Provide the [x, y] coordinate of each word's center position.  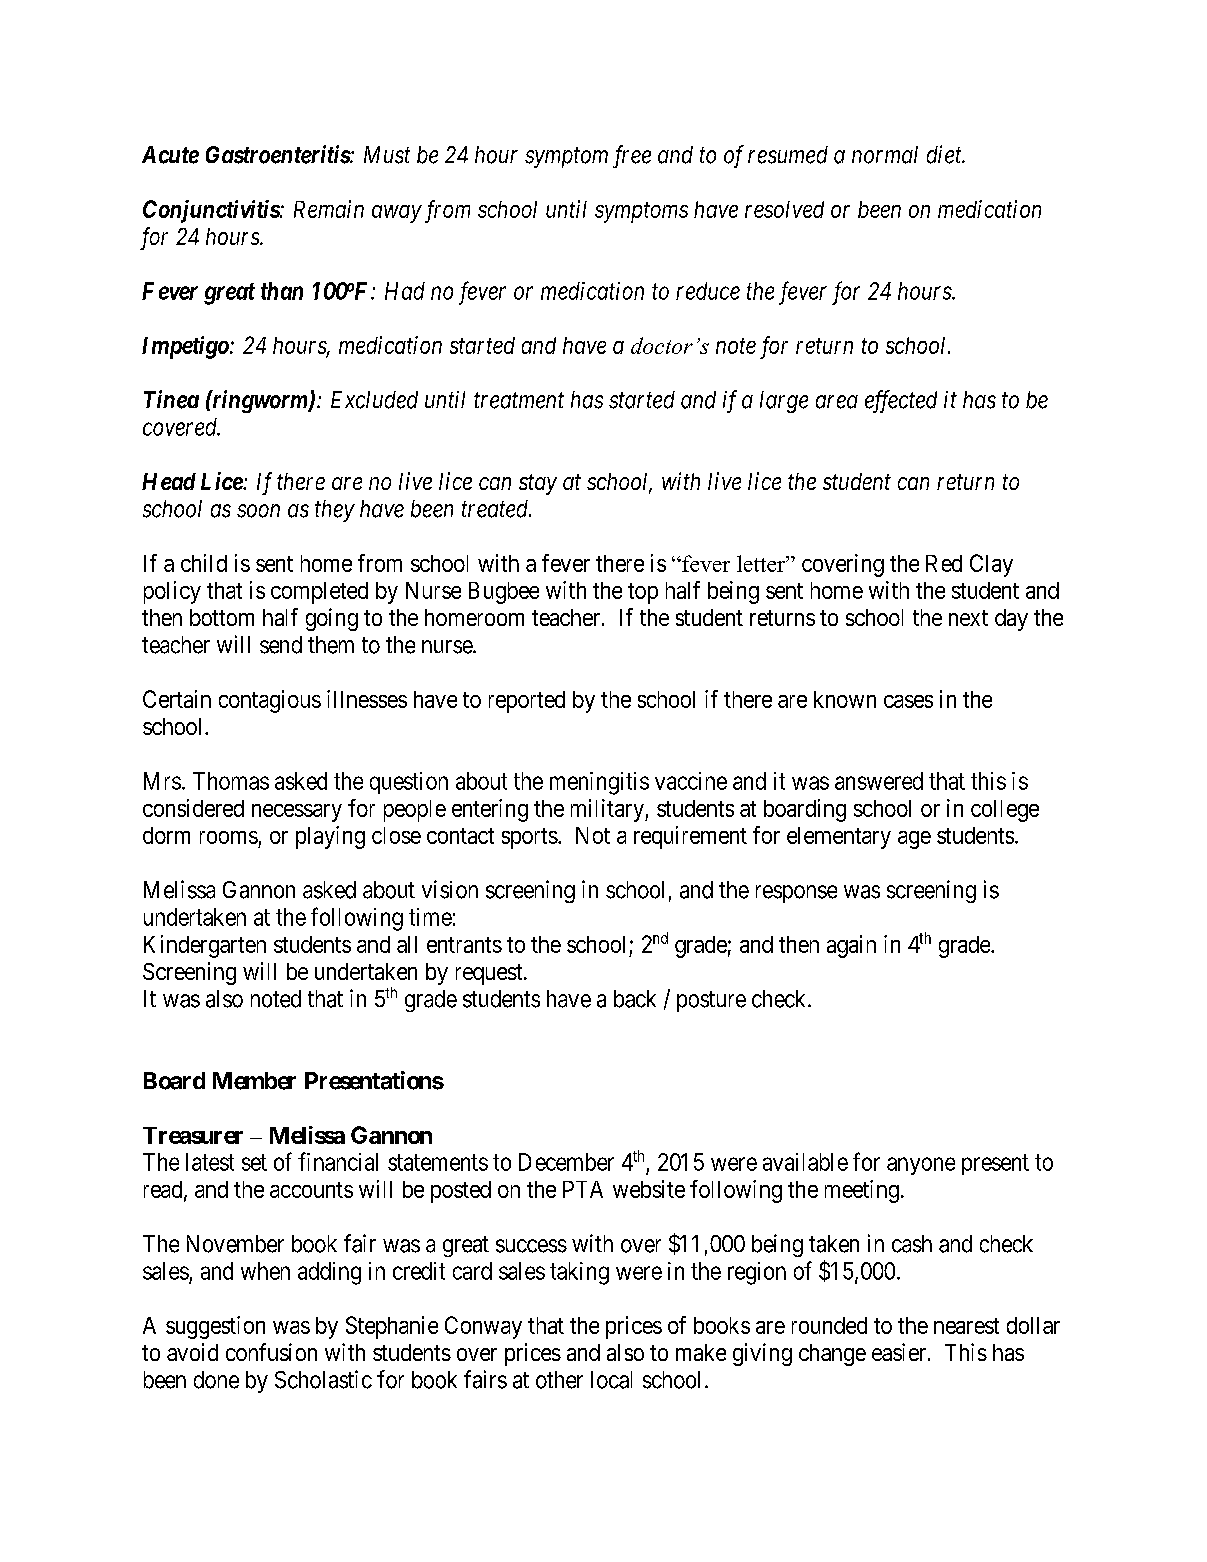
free [632, 156]
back [635, 999]
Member [254, 1081]
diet [945, 154]
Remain [329, 209]
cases [908, 701]
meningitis [599, 783]
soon [258, 511]
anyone [921, 1166]
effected [901, 401]
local [611, 1380]
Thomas [231, 781]
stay [538, 485]
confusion [271, 1352]
